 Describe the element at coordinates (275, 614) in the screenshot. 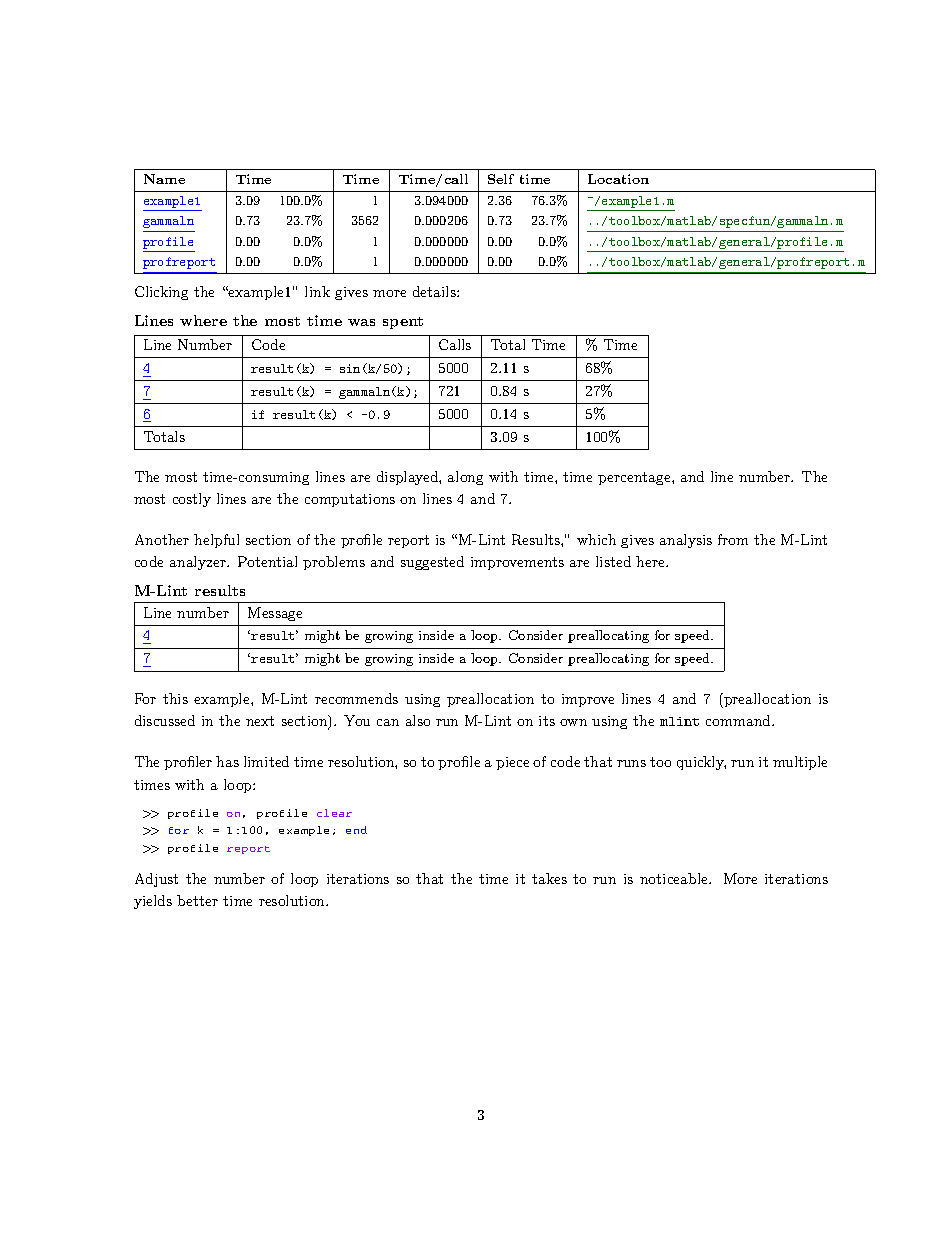

I see `Message` at that location.
